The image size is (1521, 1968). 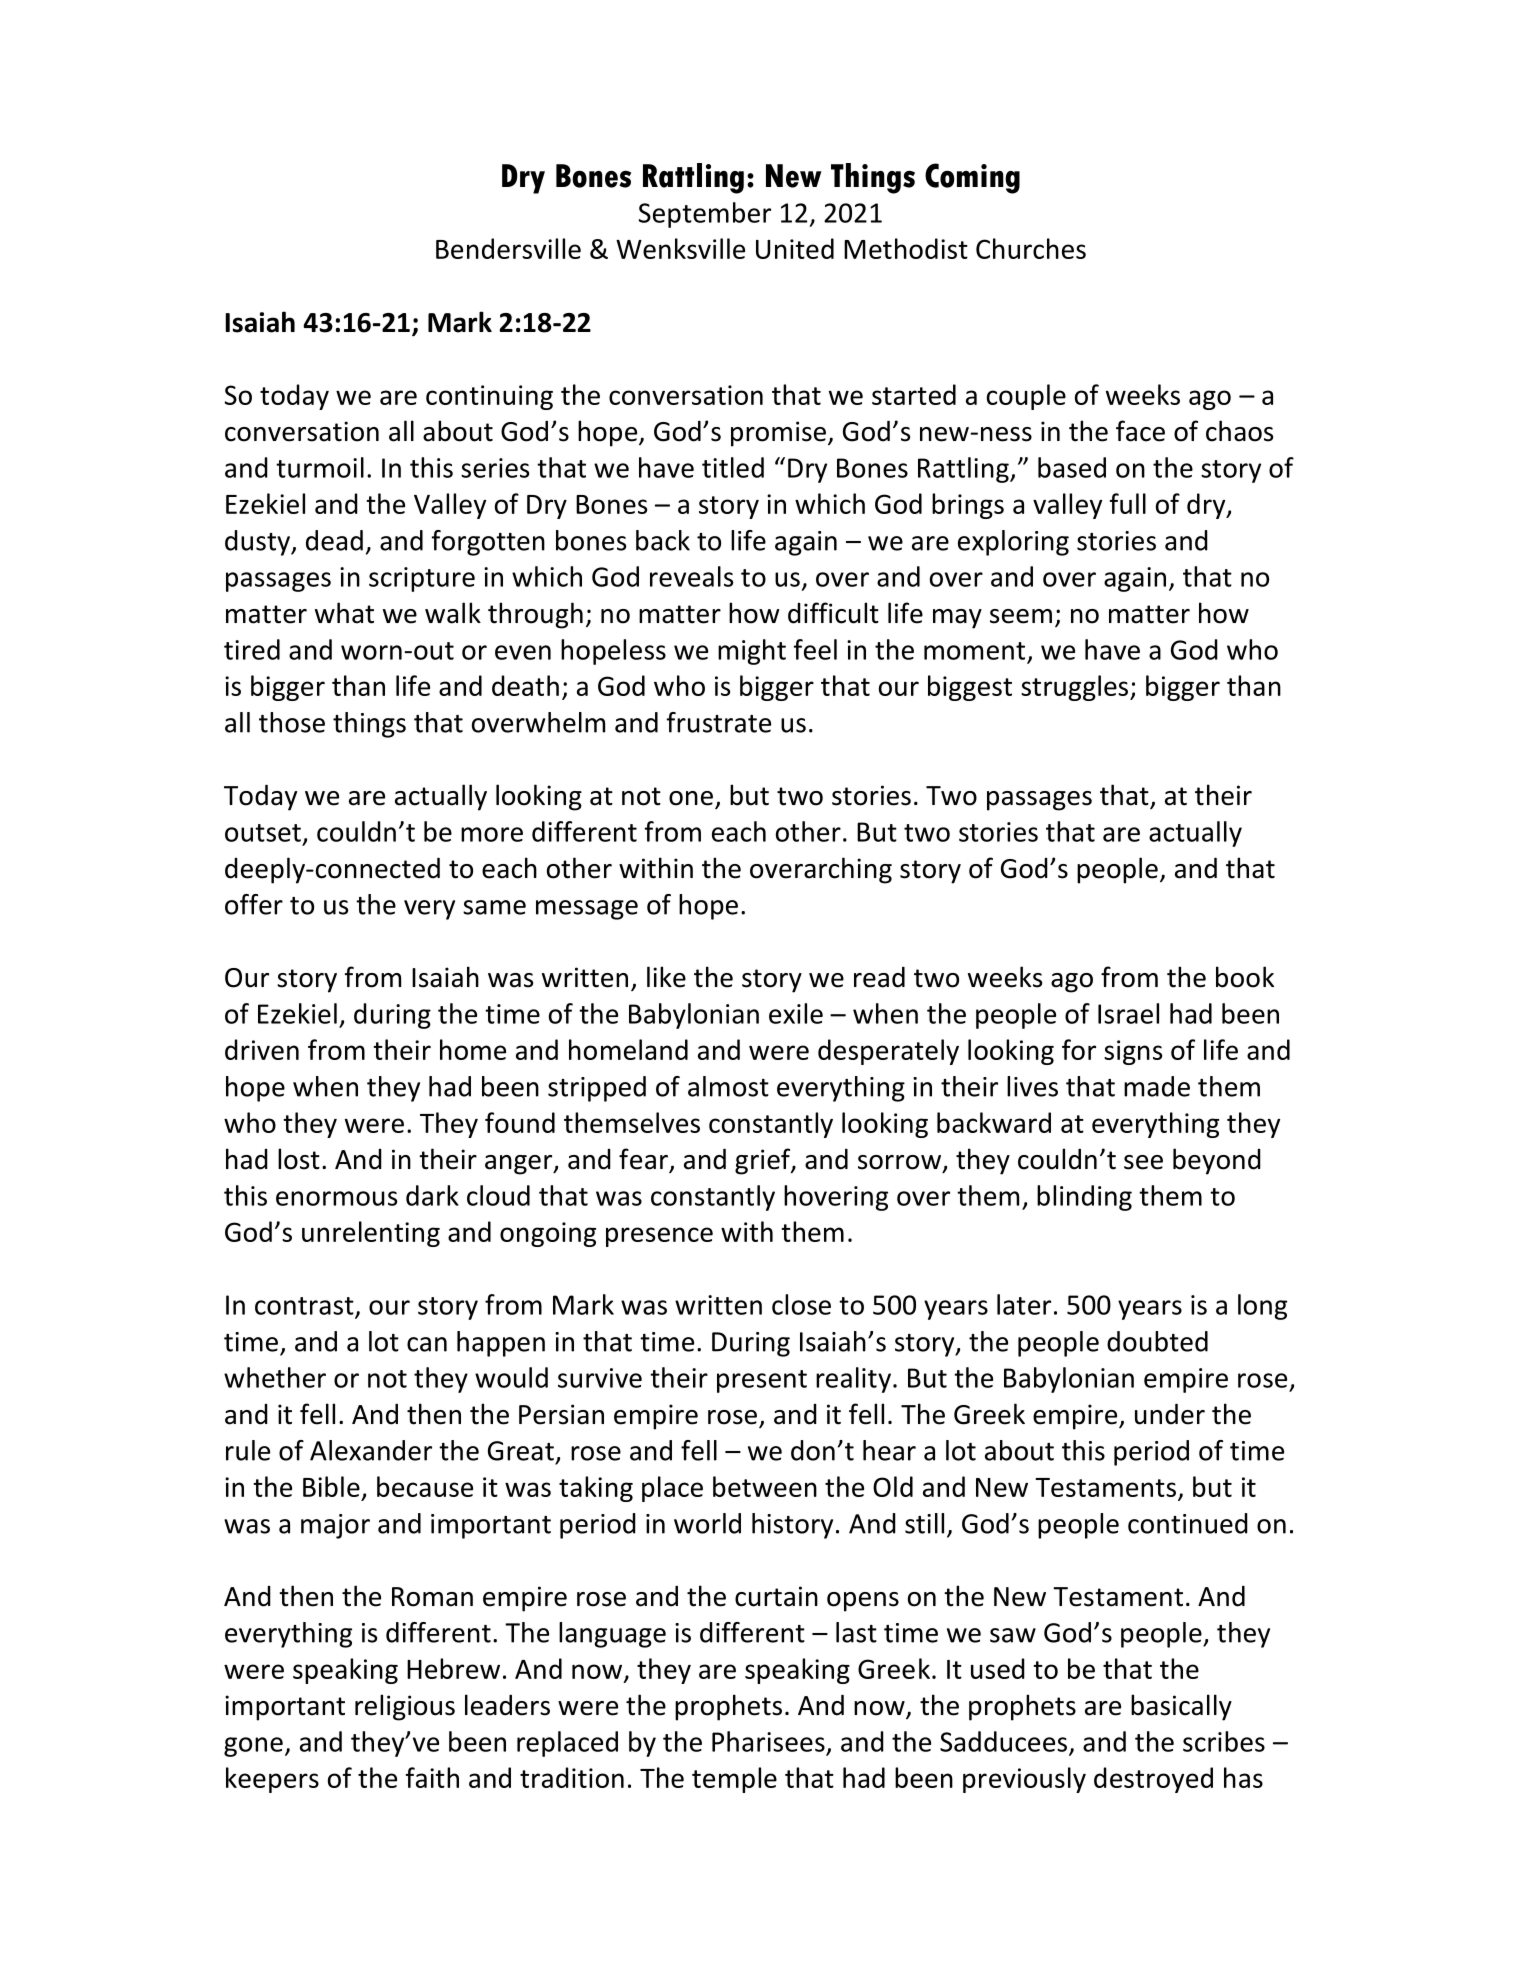 What do you see at coordinates (489, 397) in the image?
I see `continuing` at bounding box center [489, 397].
